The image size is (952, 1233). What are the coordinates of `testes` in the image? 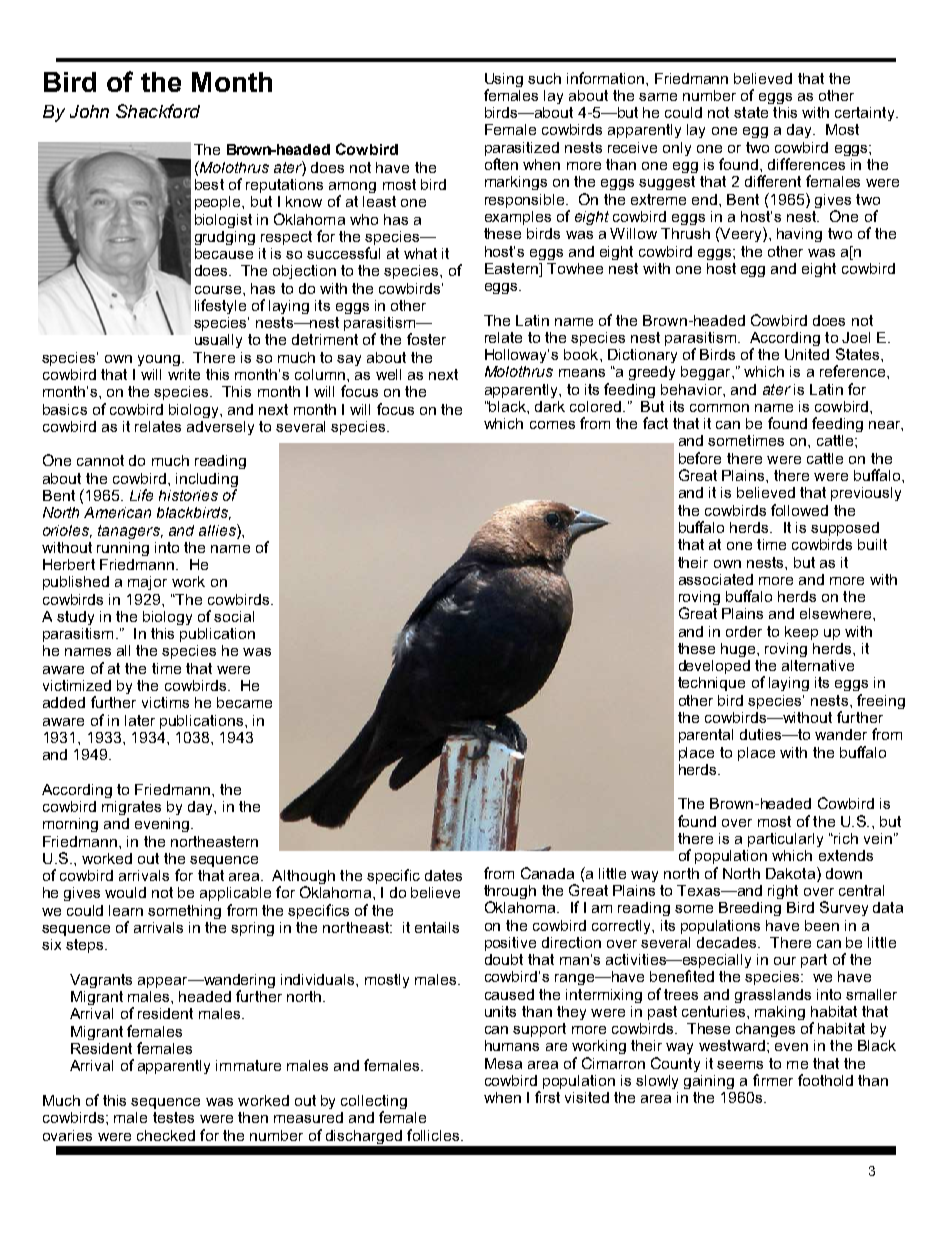 It's located at (173, 1117).
